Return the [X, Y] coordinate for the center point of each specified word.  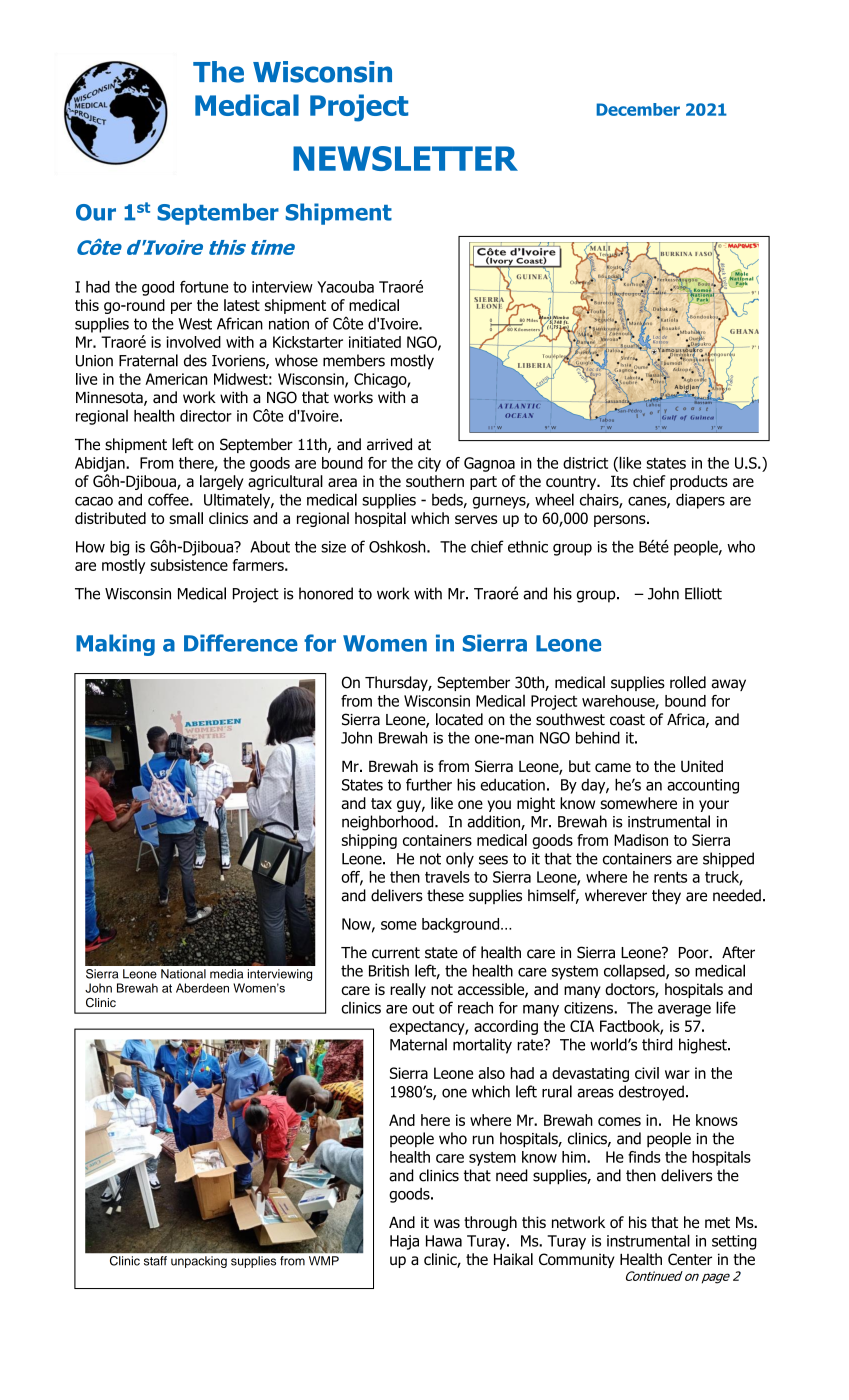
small [186, 518]
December [638, 109]
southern [435, 481]
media [226, 974]
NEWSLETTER [405, 158]
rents [670, 877]
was [447, 1223]
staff [155, 1261]
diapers [700, 501]
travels [447, 877]
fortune [204, 287]
